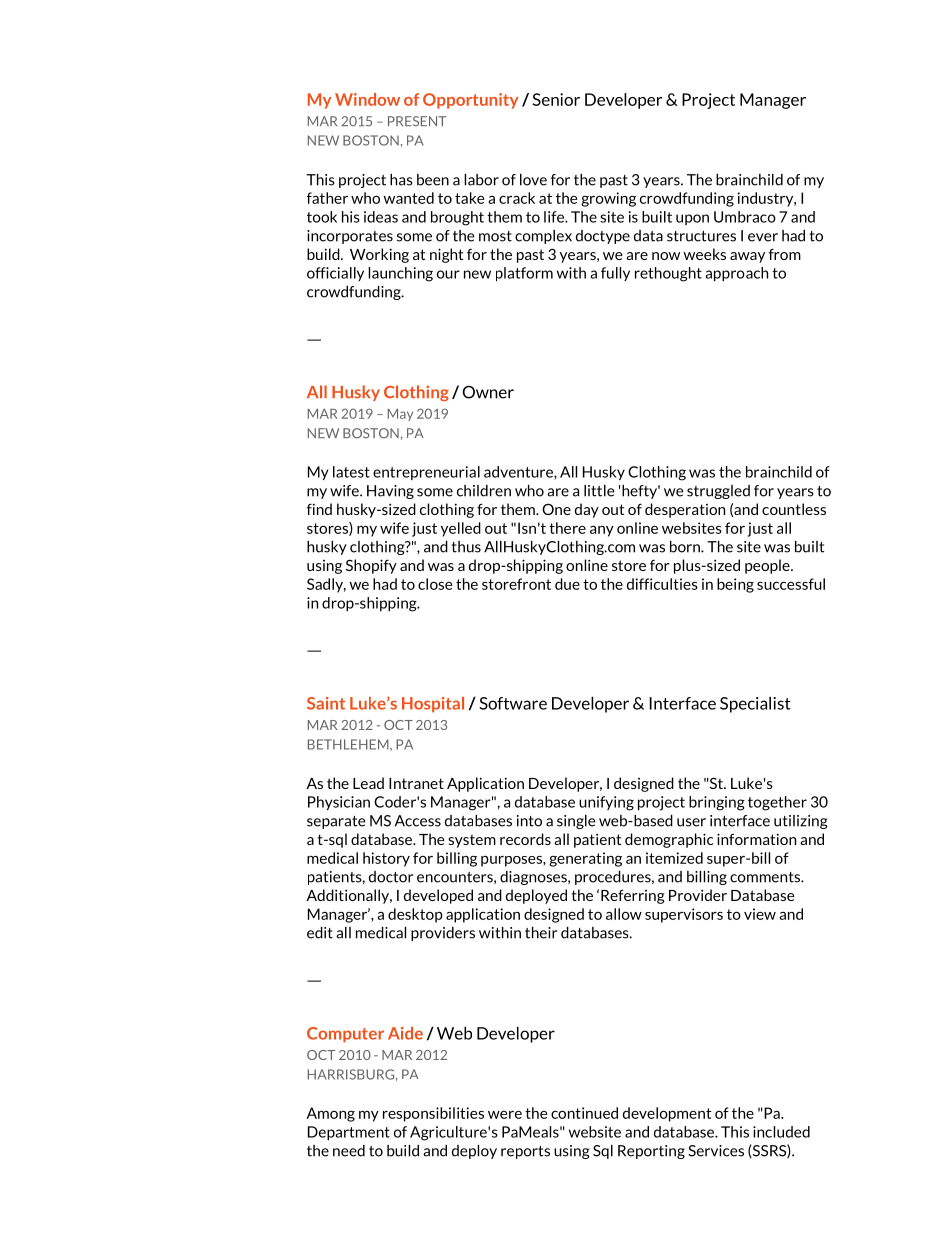 The image size is (952, 1233). I want to click on being, so click(735, 585).
